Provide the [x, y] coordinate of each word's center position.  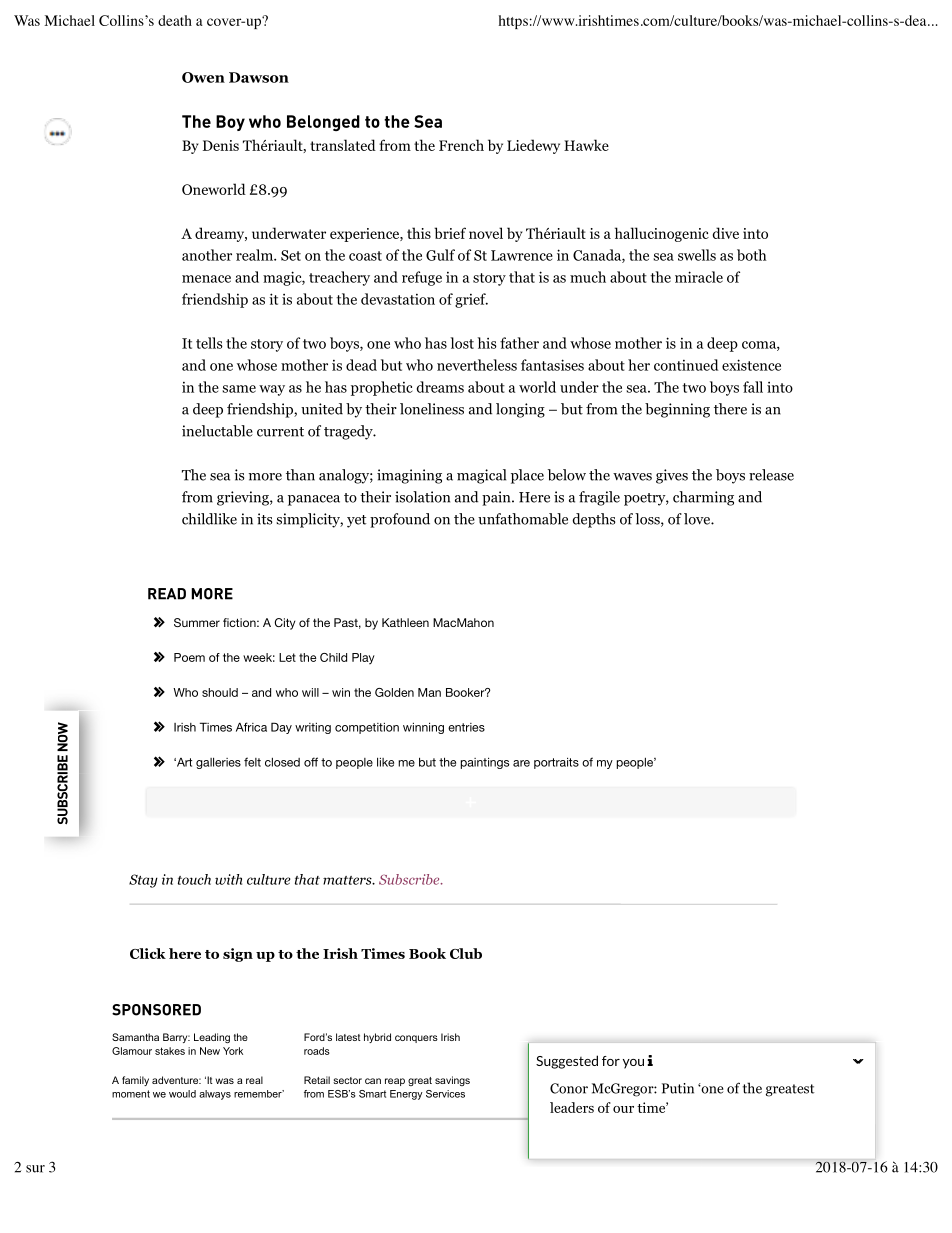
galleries [218, 763]
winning [423, 728]
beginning [677, 410]
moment [131, 1094]
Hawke [586, 145]
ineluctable [217, 431]
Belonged [323, 123]
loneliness [432, 409]
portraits [556, 763]
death [175, 20]
